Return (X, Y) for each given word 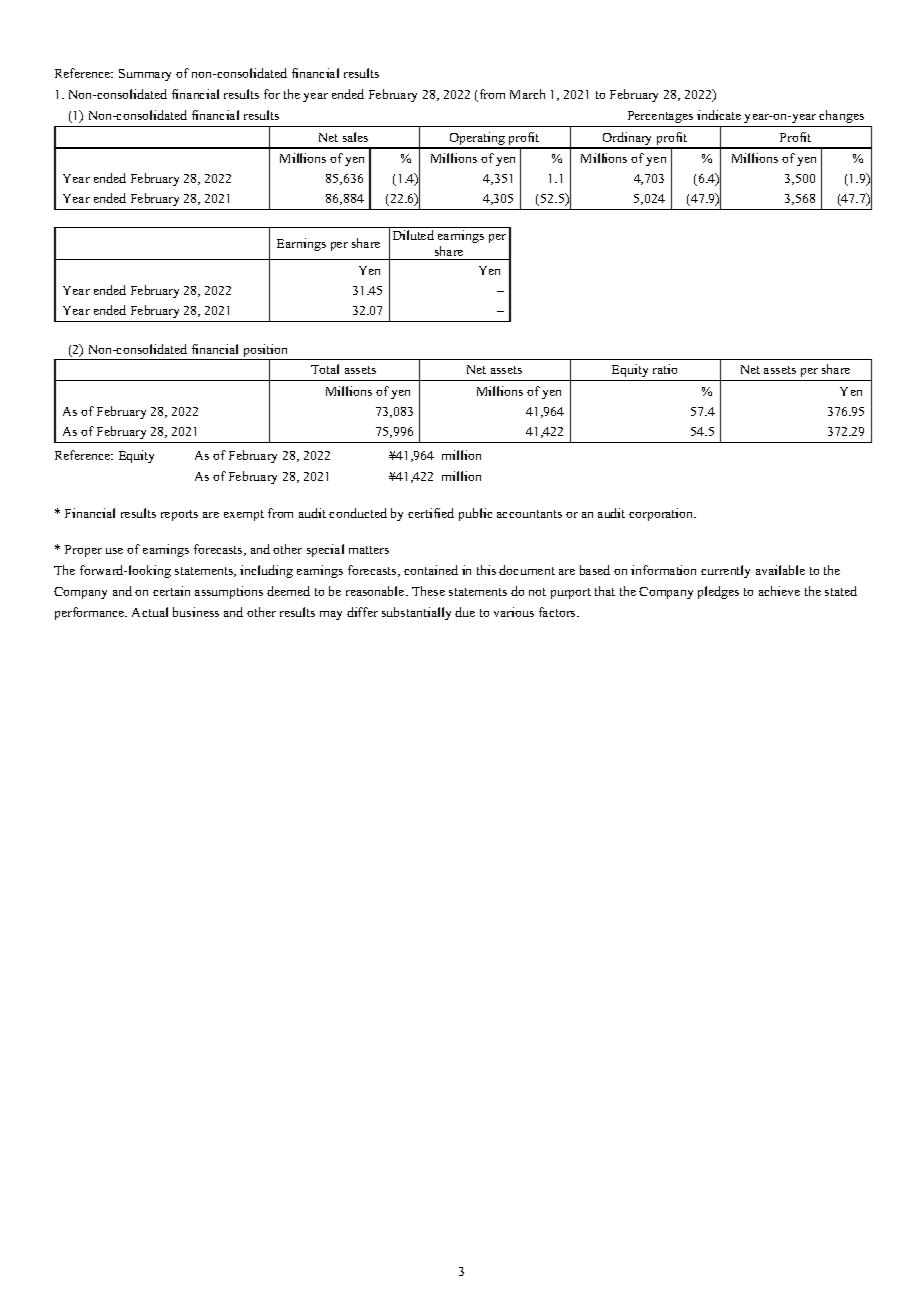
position (266, 352)
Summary (145, 75)
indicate (719, 115)
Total (325, 369)
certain (171, 591)
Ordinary (628, 140)
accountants (529, 514)
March (527, 94)
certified (431, 513)
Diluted (413, 235)
